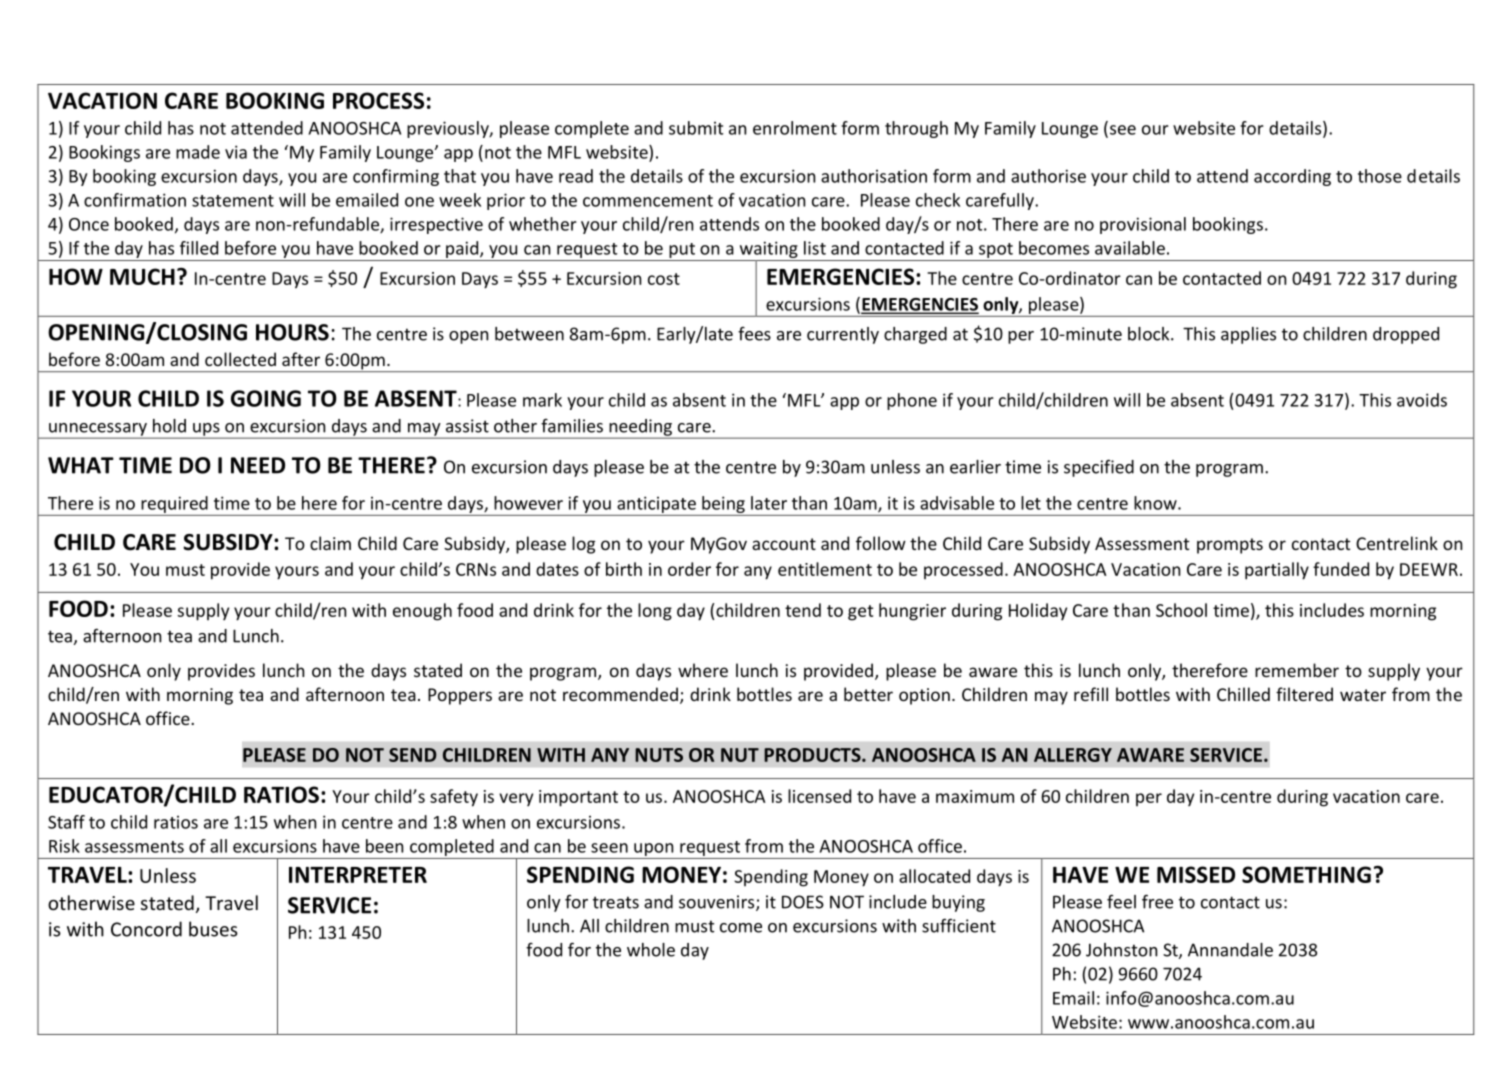  Describe the element at coordinates (213, 929) in the page. I see `buses` at that location.
